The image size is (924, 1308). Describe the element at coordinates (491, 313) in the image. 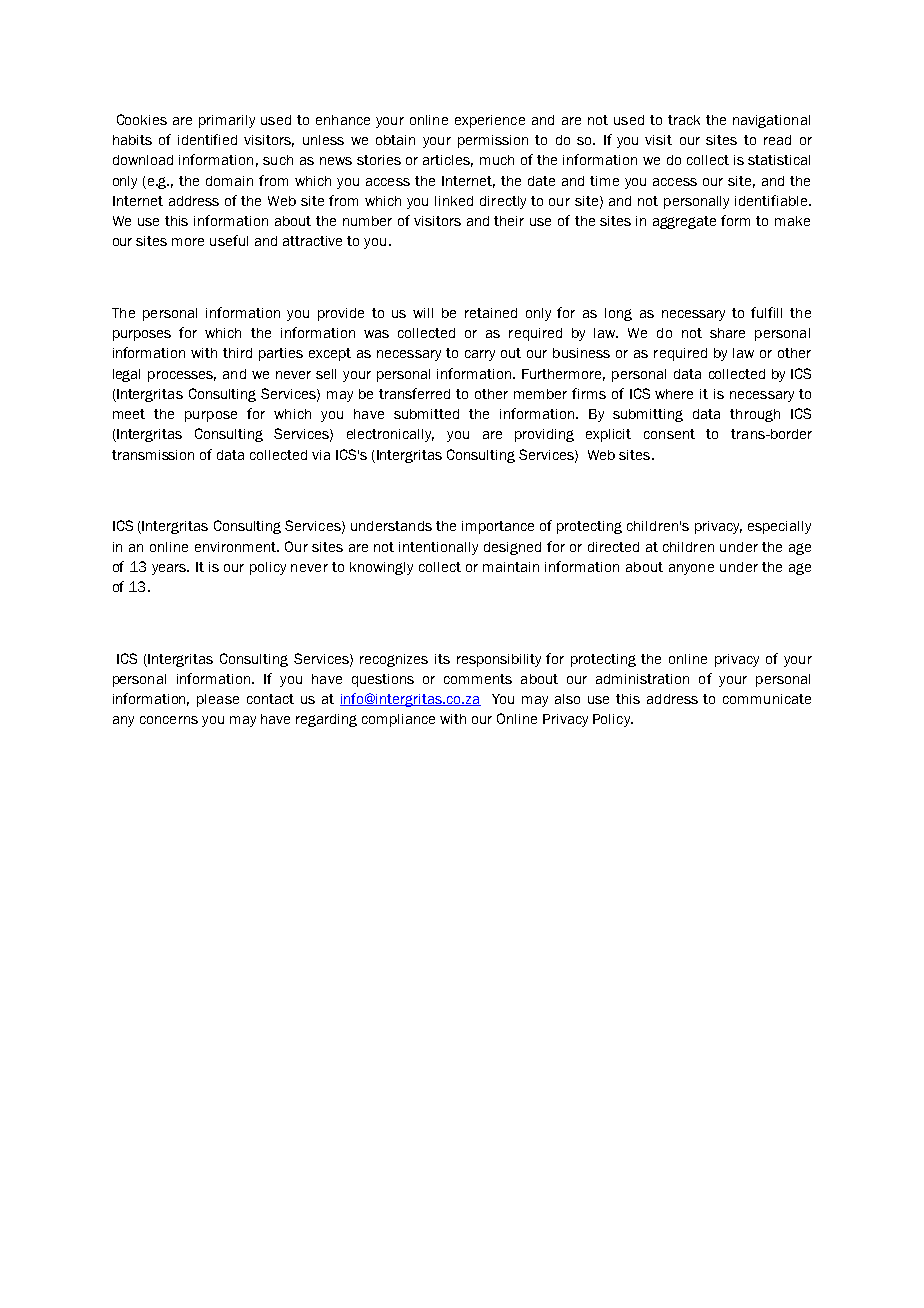

I see `retained` at that location.
